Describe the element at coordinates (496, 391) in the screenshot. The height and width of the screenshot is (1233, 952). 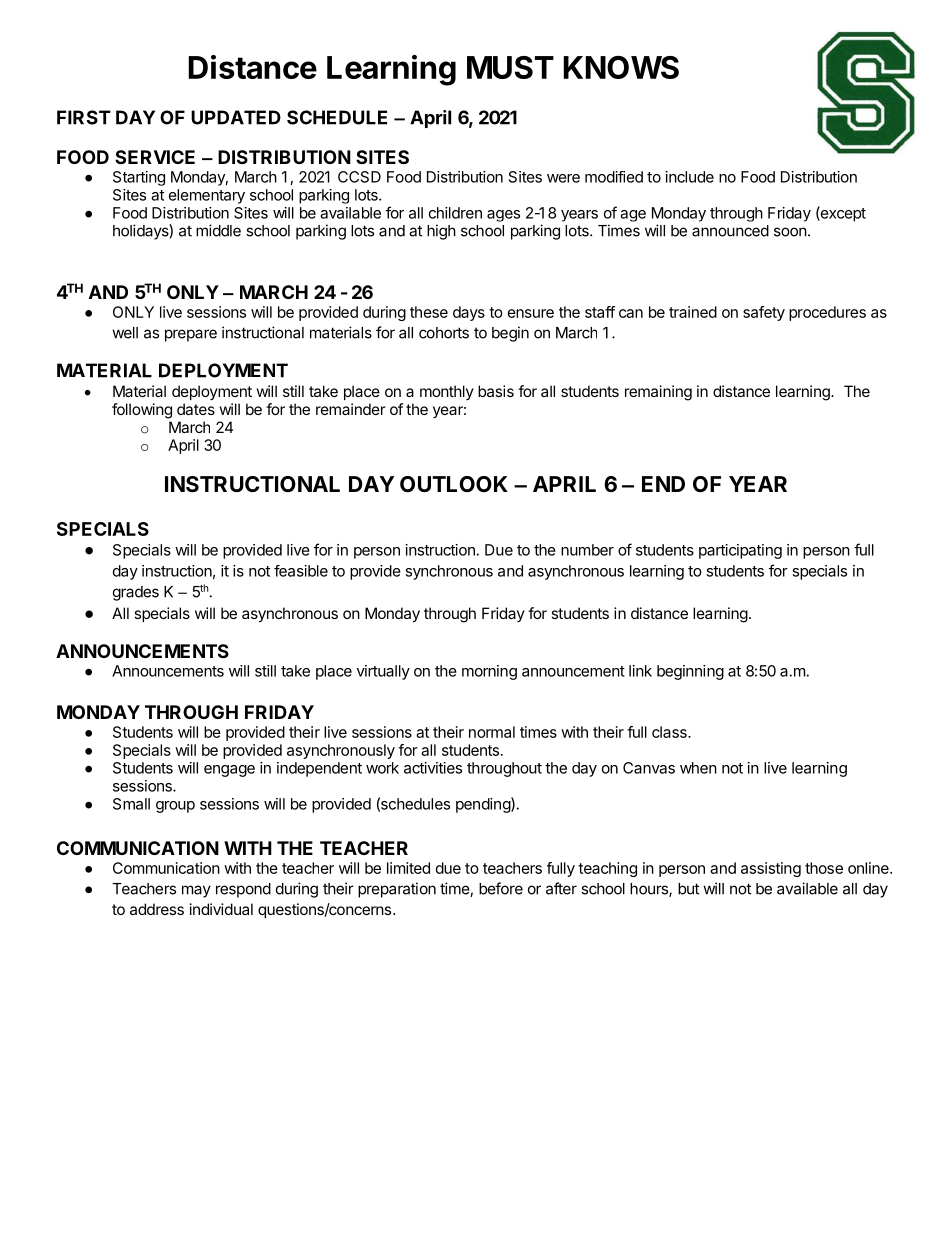
I see `basis` at that location.
